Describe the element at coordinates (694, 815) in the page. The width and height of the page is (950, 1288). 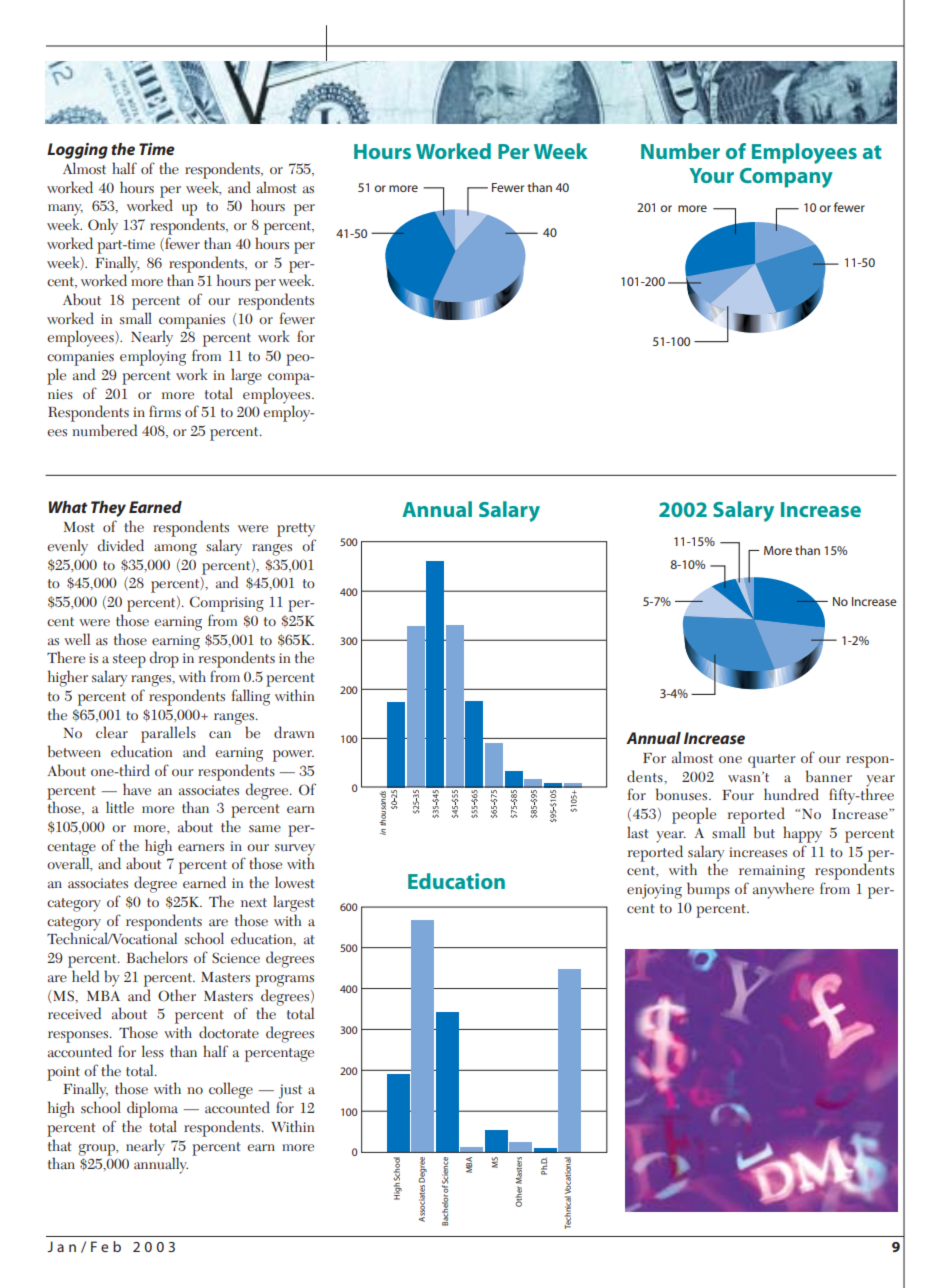
I see `people` at that location.
